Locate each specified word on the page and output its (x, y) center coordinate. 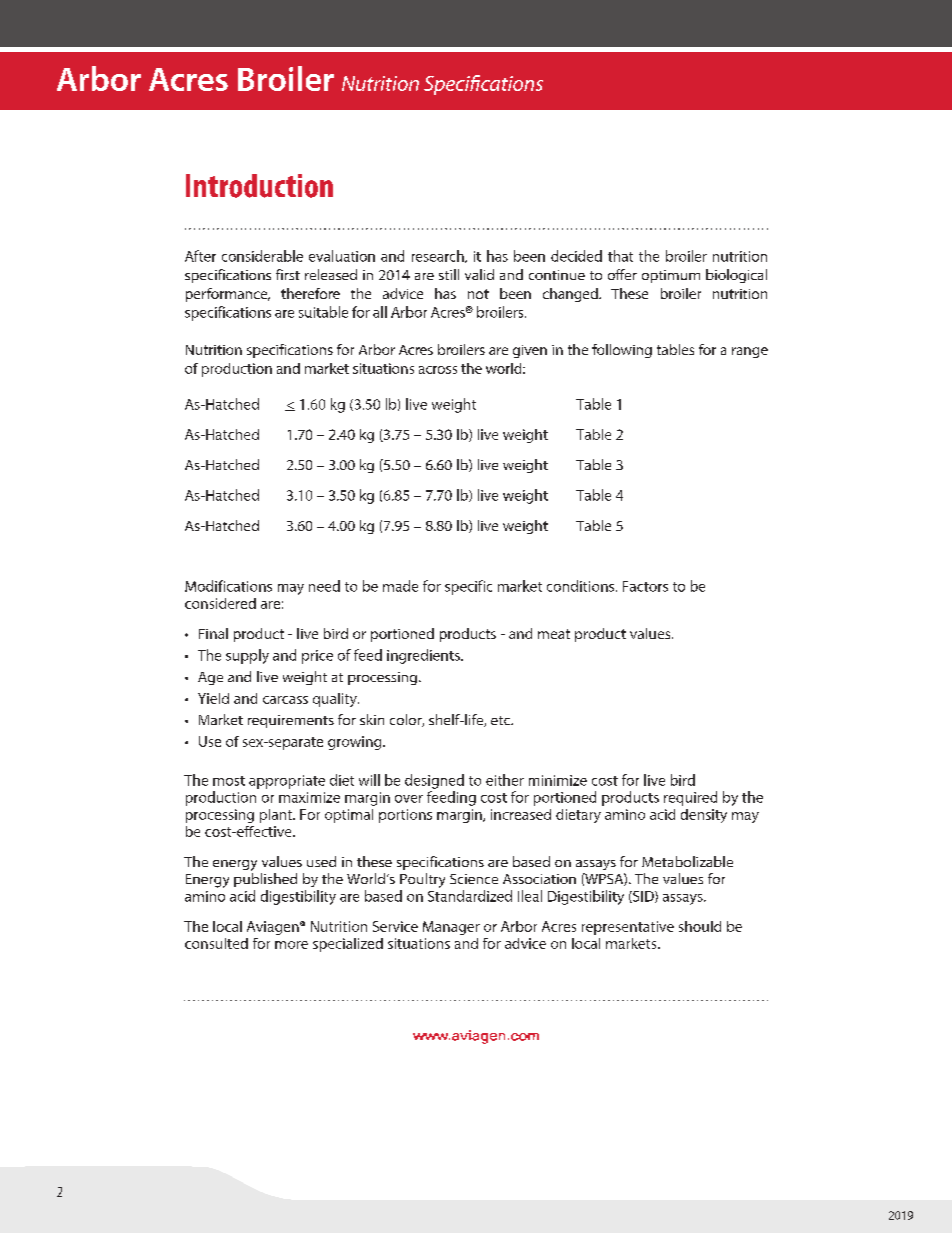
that (620, 256)
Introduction (259, 186)
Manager (451, 928)
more (291, 945)
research (439, 256)
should (700, 926)
